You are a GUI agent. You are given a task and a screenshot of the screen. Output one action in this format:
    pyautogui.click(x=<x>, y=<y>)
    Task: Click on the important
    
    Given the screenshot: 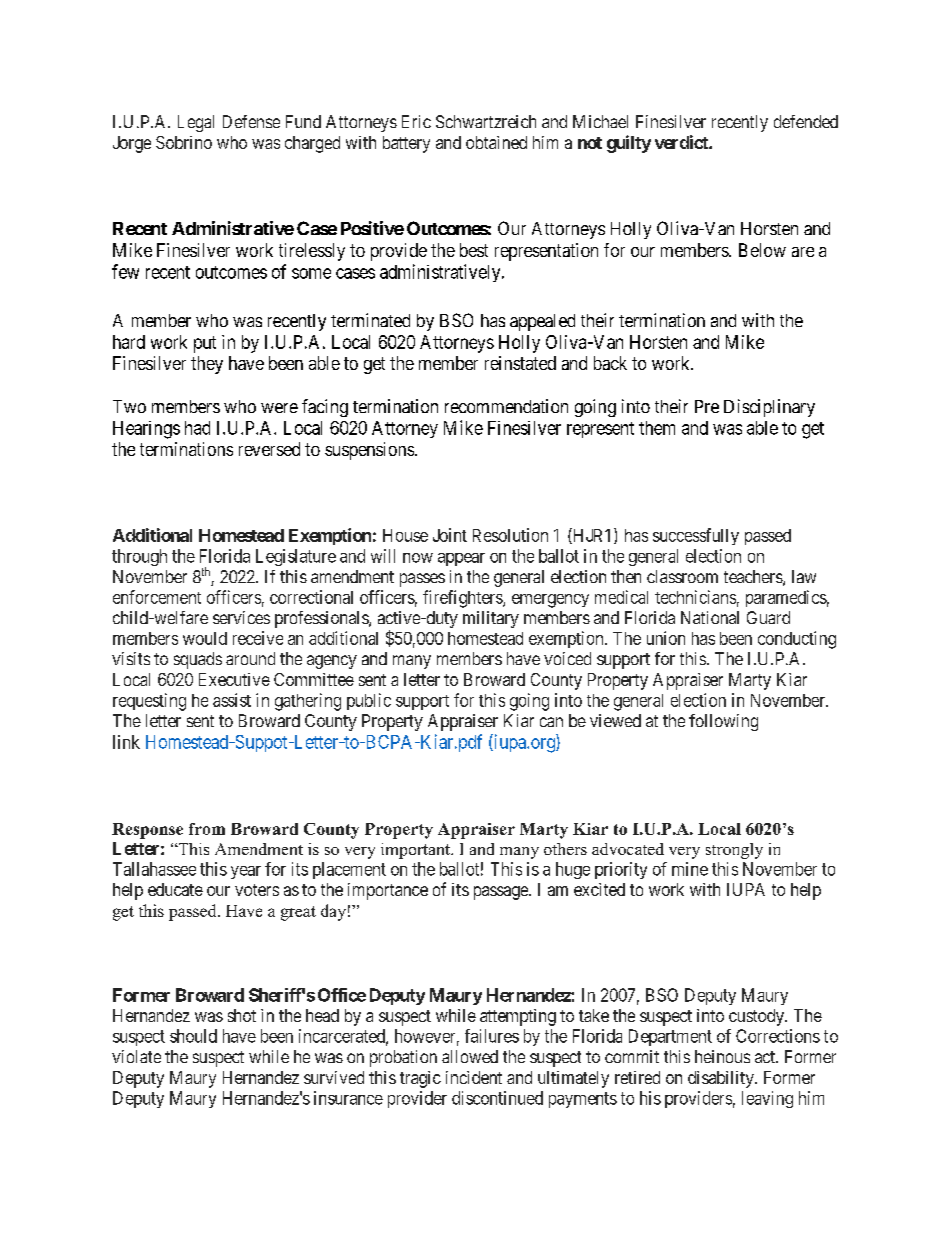 What is the action you would take?
    pyautogui.click(x=416, y=851)
